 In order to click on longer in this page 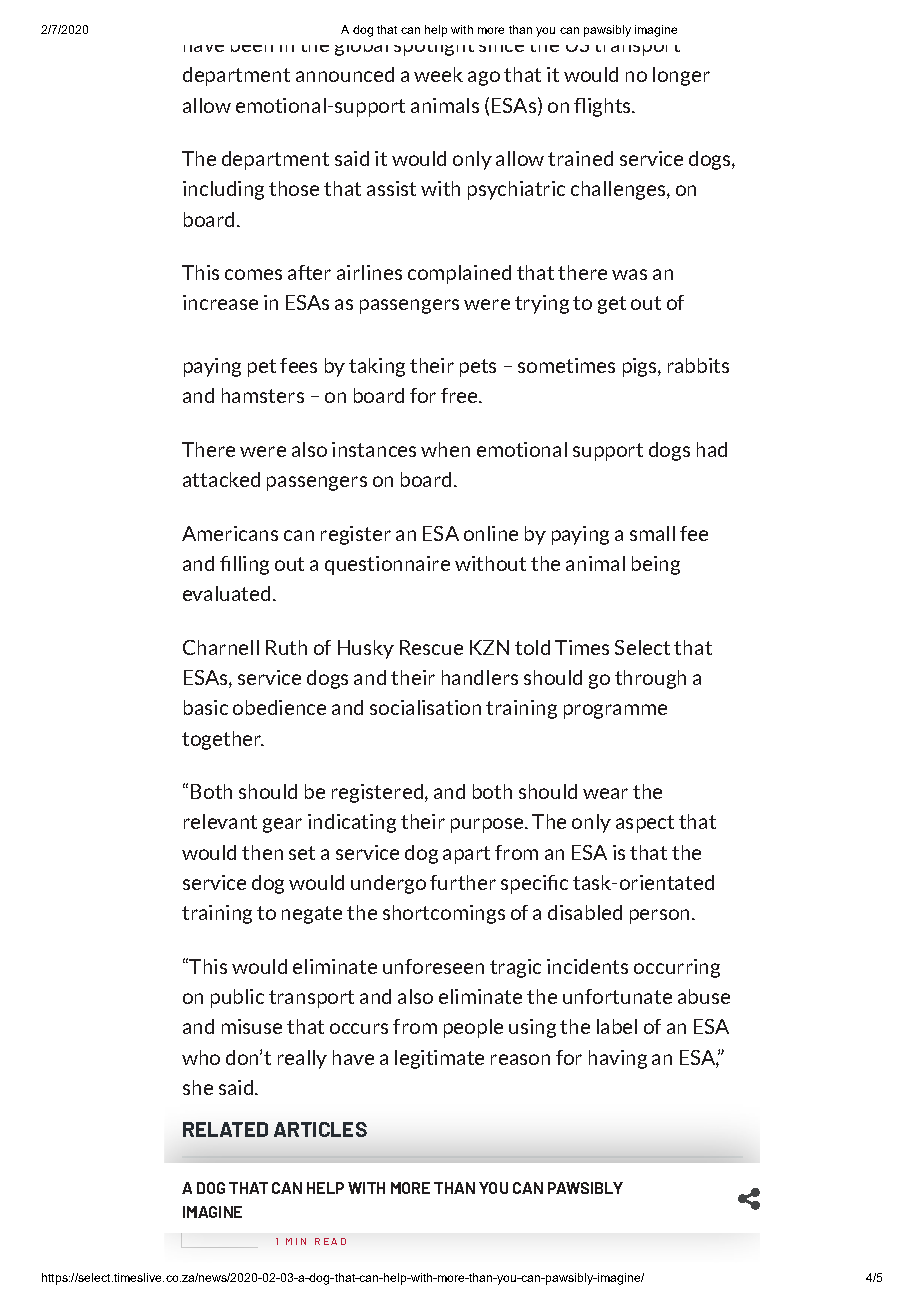, I will do `click(681, 76)`.
